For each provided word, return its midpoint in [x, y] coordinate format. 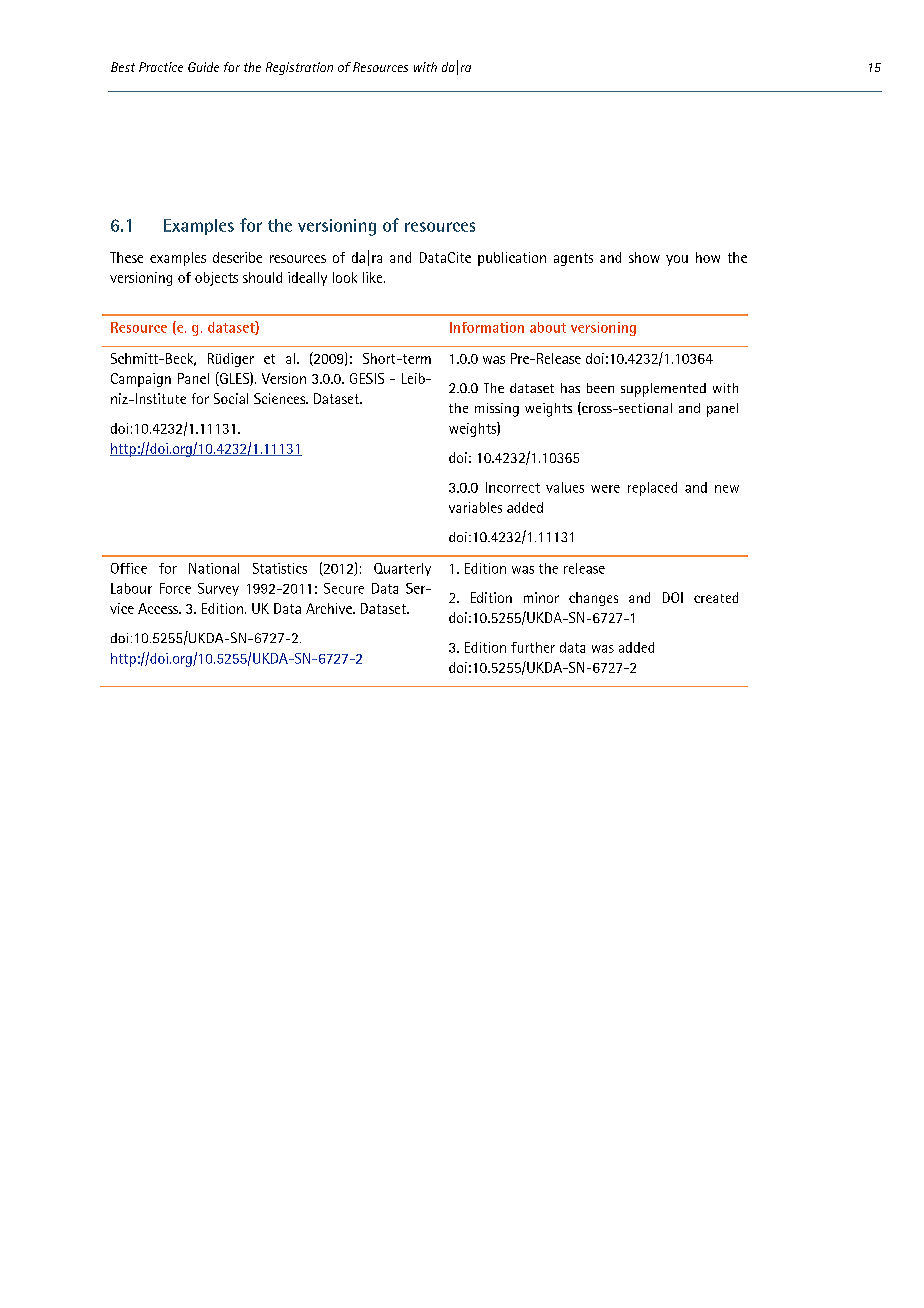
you [677, 260]
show [644, 257]
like [374, 277]
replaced [652, 489]
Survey [218, 589]
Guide [203, 67]
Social [231, 398]
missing [497, 410]
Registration [299, 68]
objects [216, 279]
